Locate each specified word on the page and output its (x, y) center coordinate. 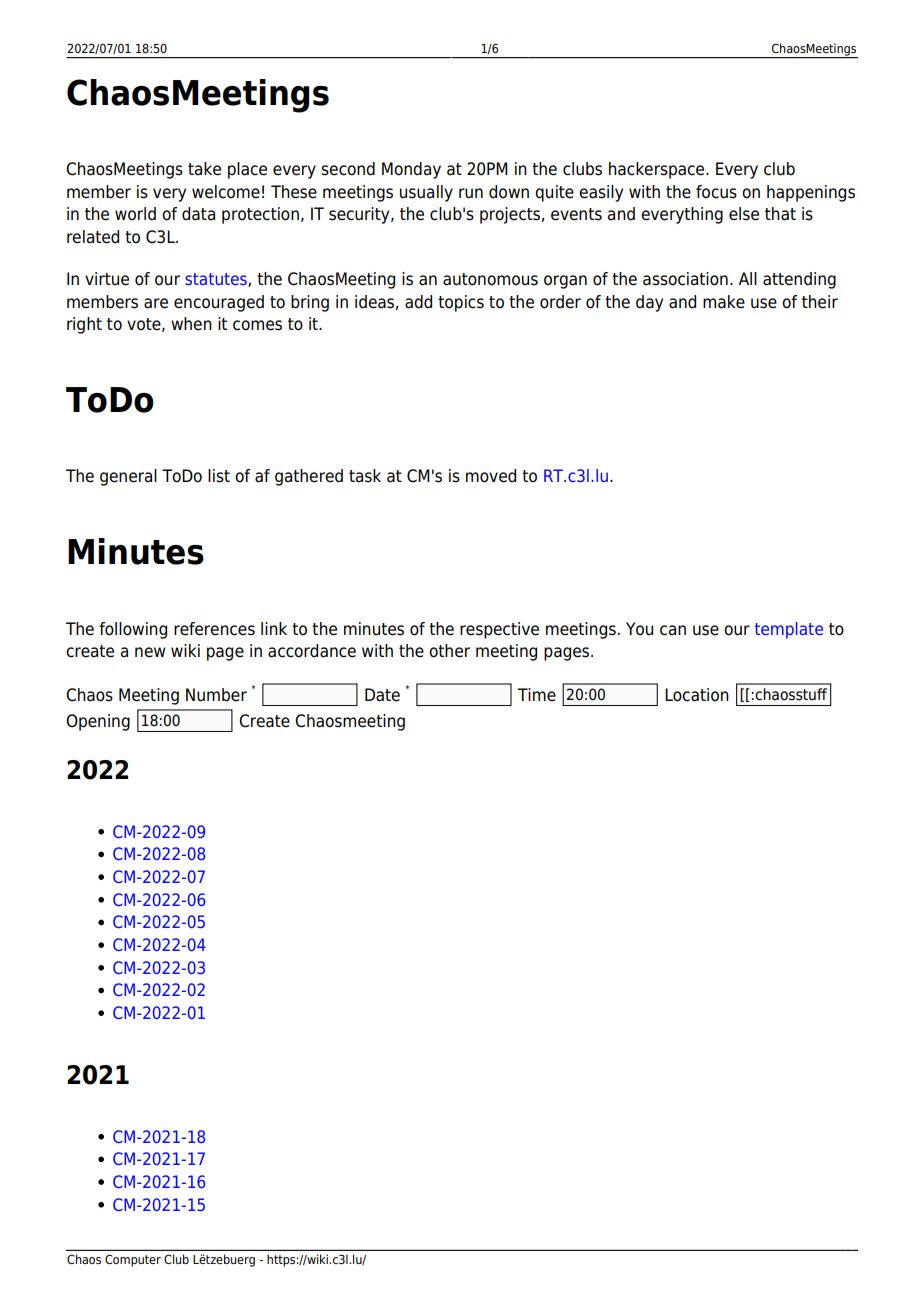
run (471, 193)
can (673, 630)
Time (537, 695)
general (128, 477)
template (789, 630)
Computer (133, 1260)
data (198, 214)
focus (716, 192)
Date (382, 695)
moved (491, 476)
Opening (98, 722)
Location (697, 695)
